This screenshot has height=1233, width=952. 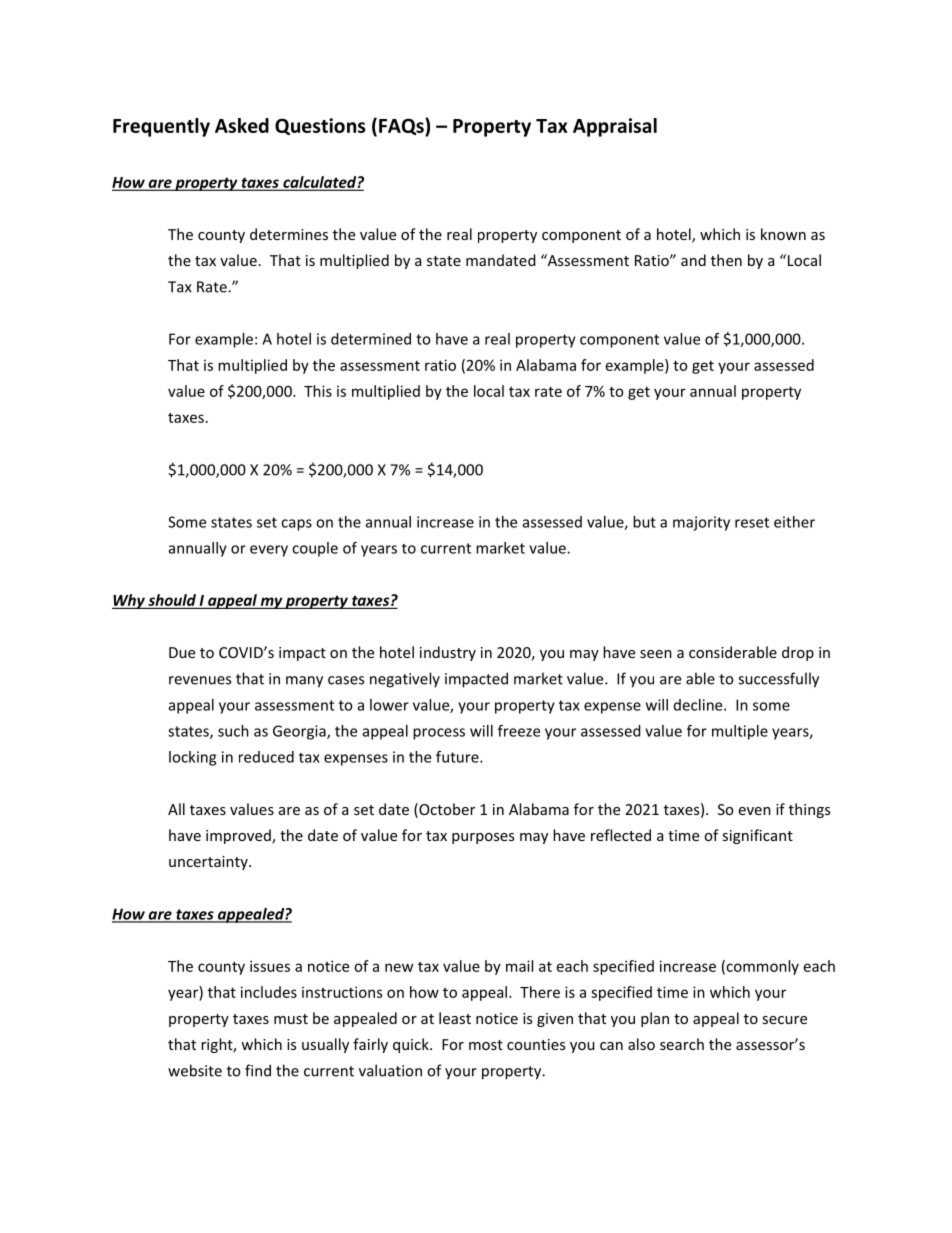 I want to click on industry, so click(x=448, y=653).
